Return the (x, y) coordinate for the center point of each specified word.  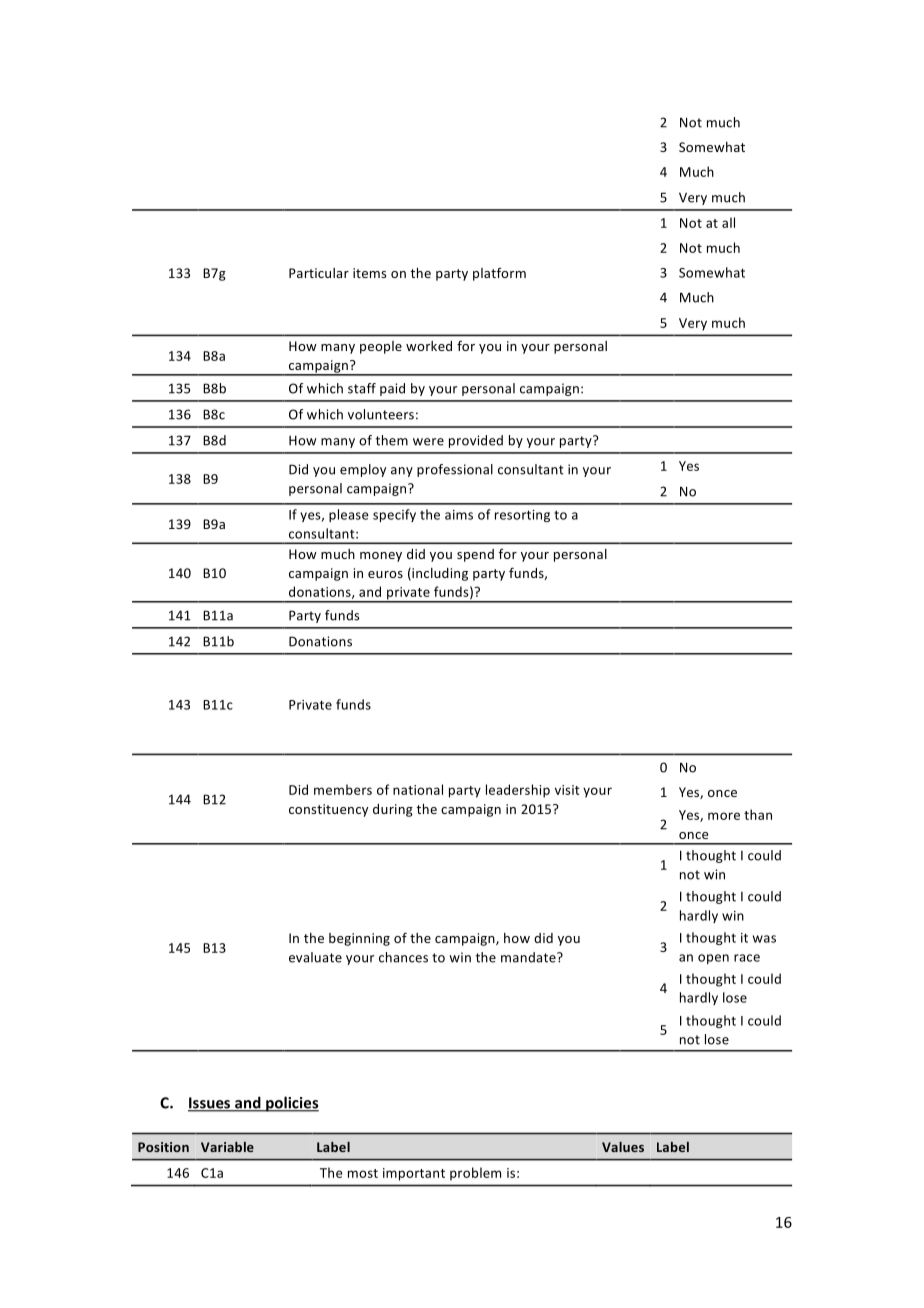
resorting (522, 516)
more (724, 816)
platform (499, 274)
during (393, 810)
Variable (227, 1147)
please (349, 515)
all (728, 222)
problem (475, 1174)
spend (475, 555)
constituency (328, 810)
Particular (319, 273)
